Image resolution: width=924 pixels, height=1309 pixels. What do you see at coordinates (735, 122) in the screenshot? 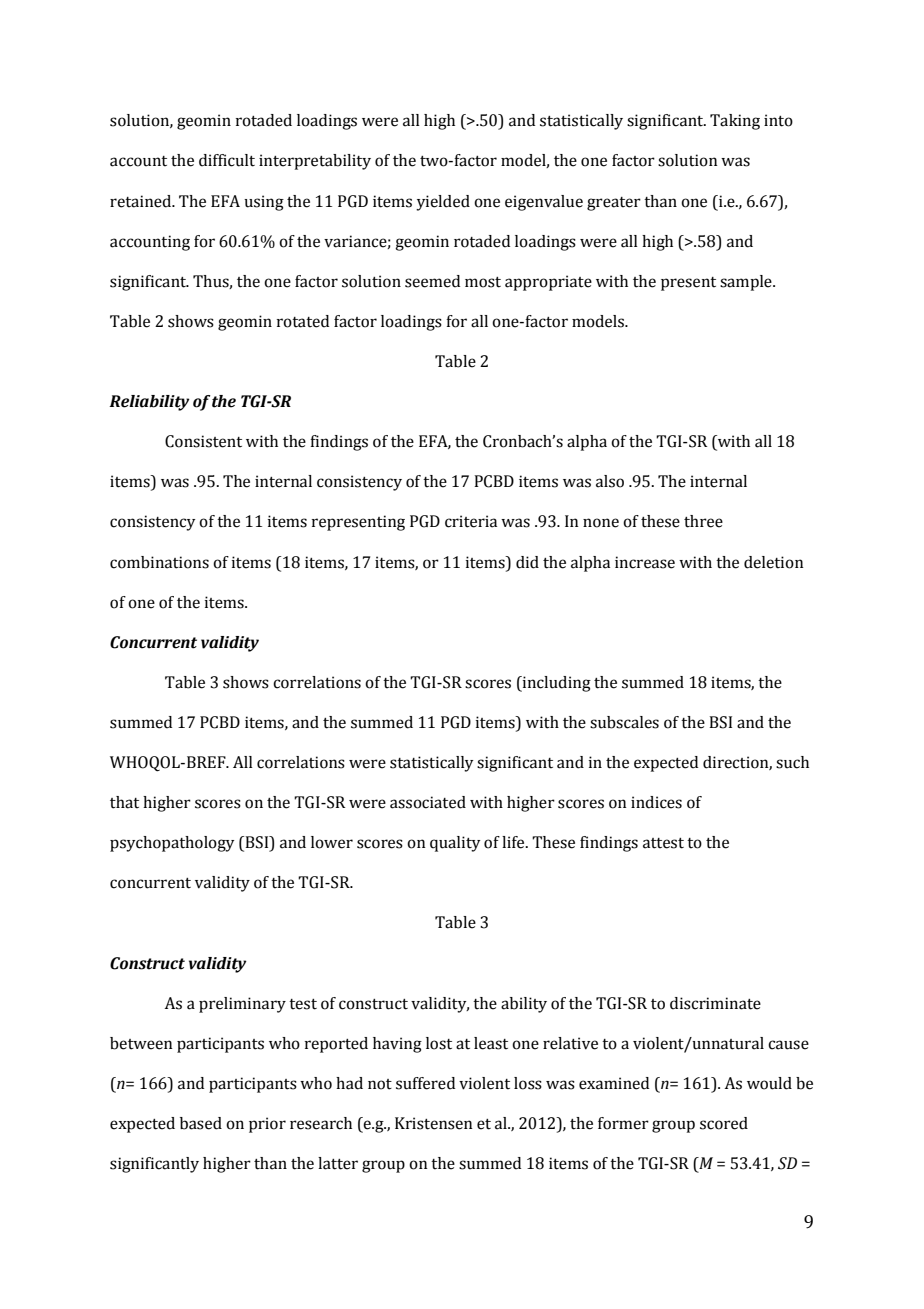
I see `Taking` at bounding box center [735, 122].
